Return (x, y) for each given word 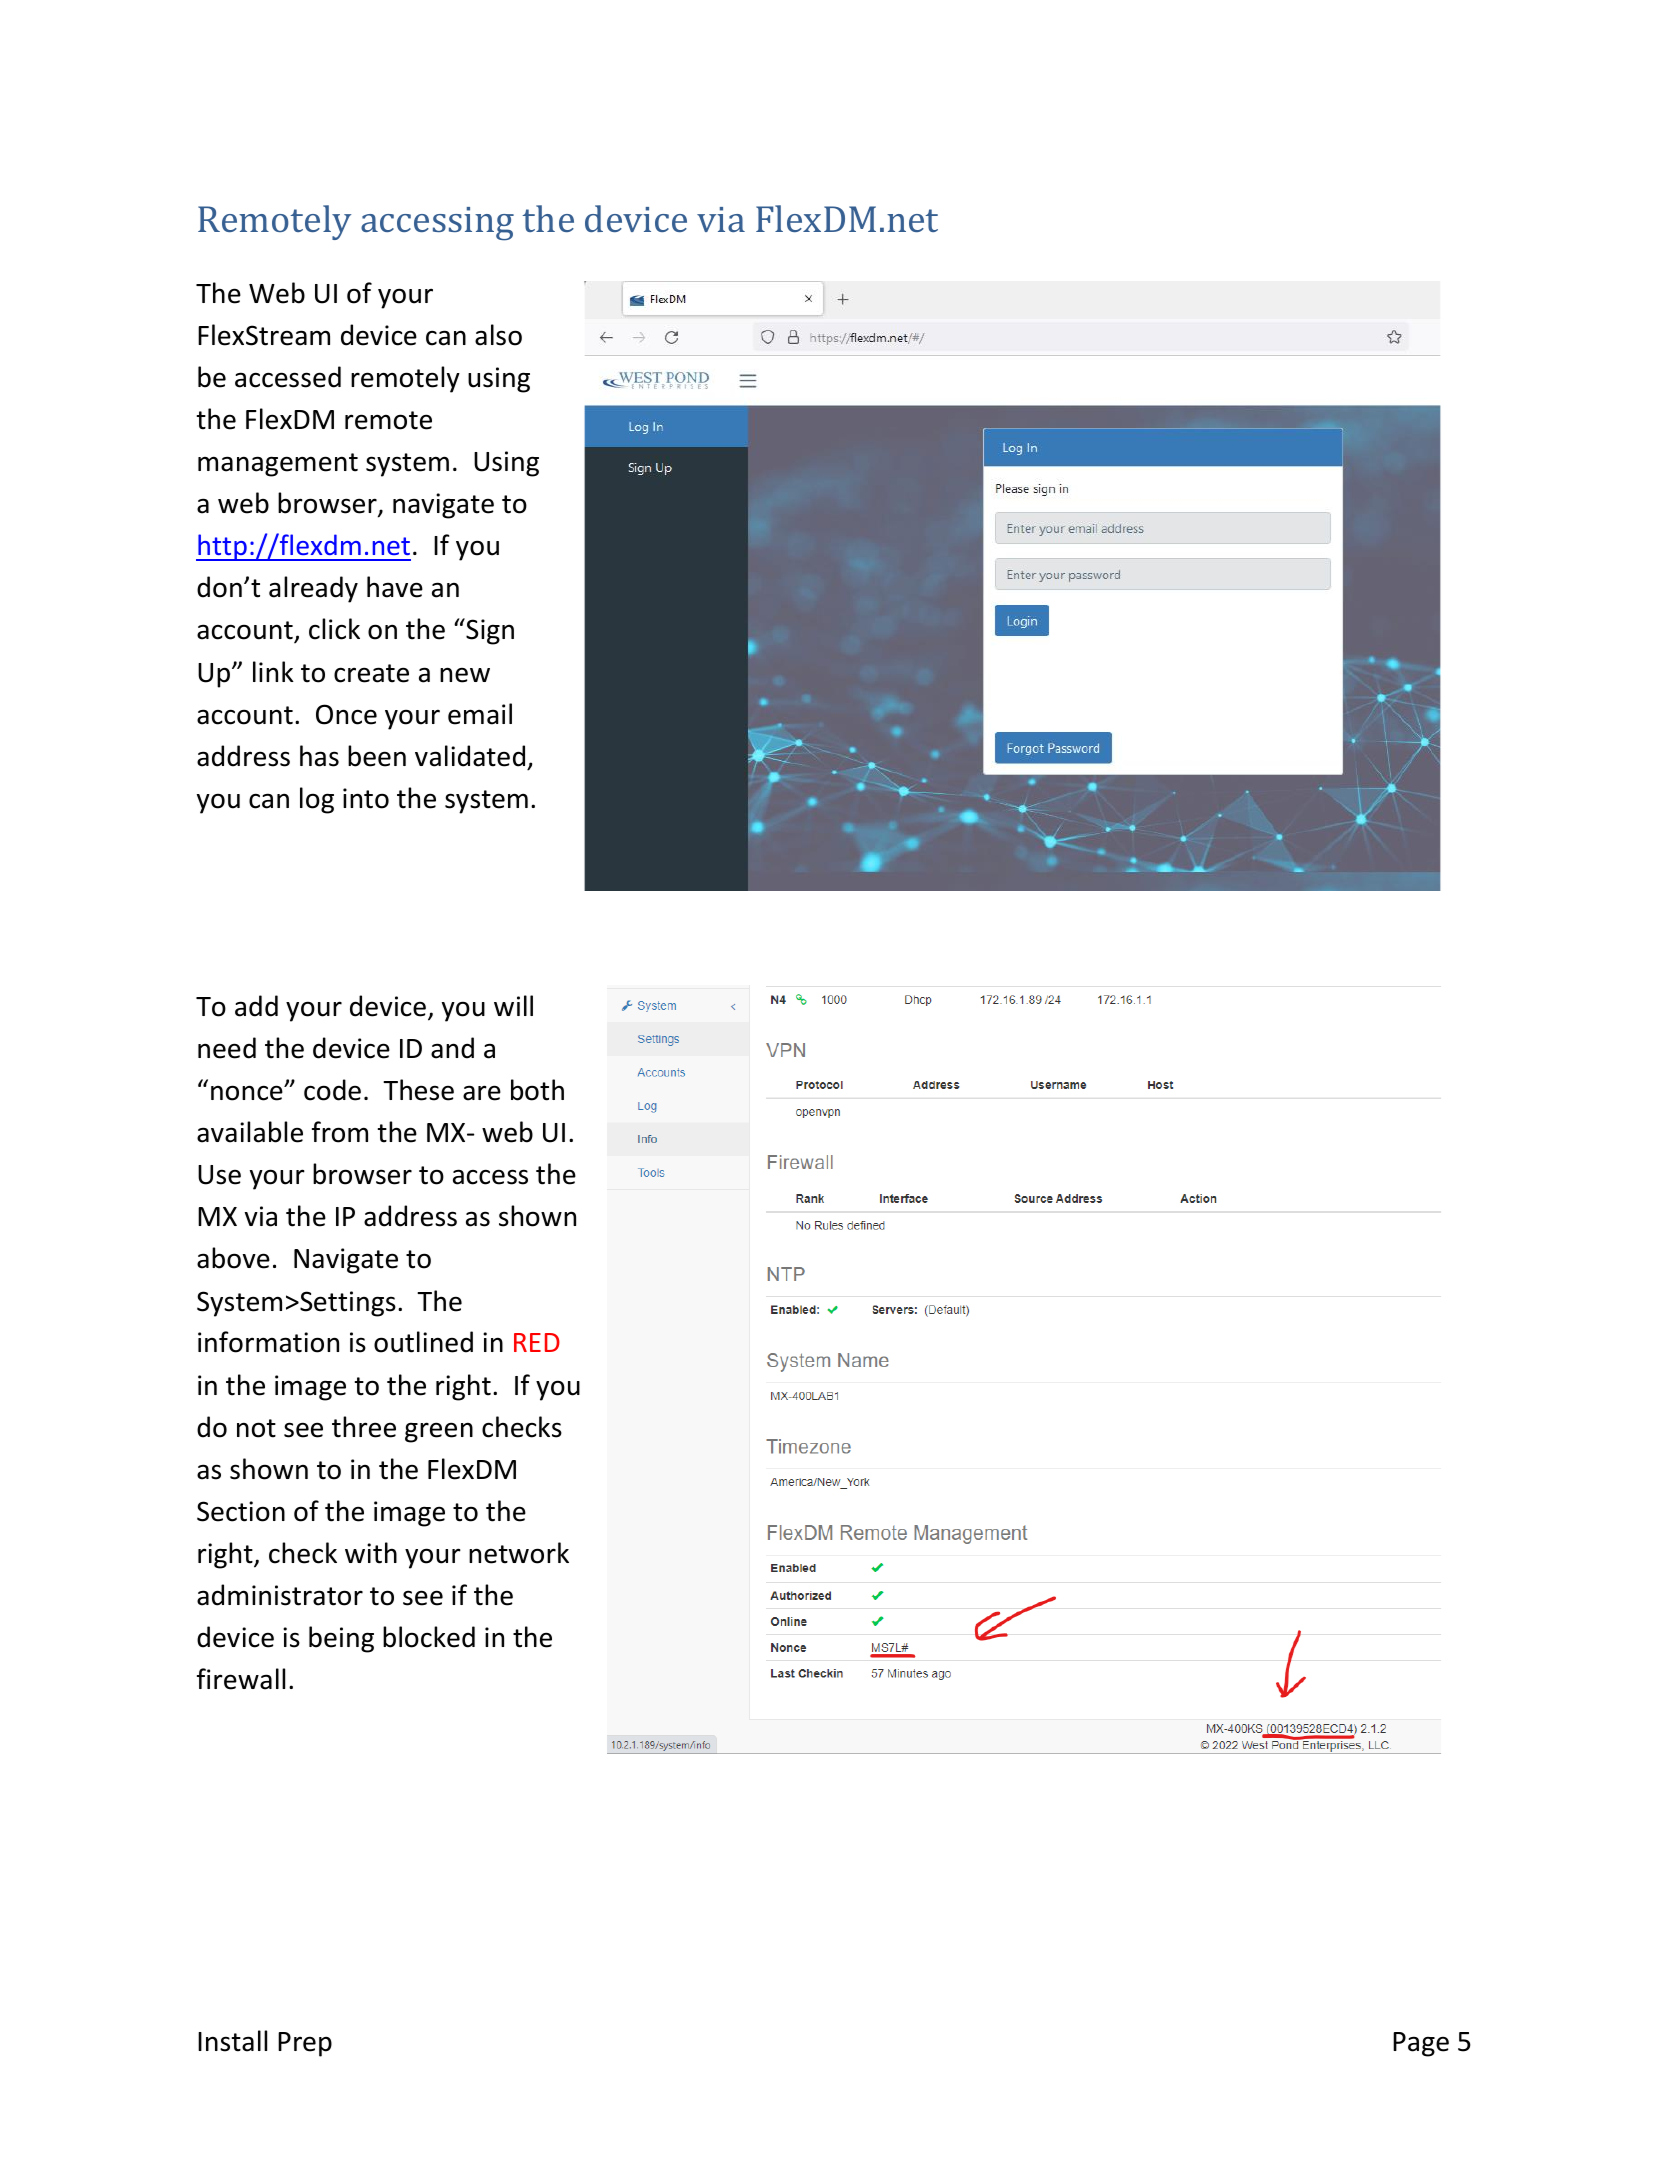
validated (470, 756)
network (519, 1553)
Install (232, 2041)
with (371, 1553)
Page (1421, 2044)
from (340, 1132)
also (498, 335)
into (366, 798)
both (537, 1090)
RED (537, 1342)
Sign (489, 631)
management (278, 465)
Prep (305, 2044)
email (480, 714)
